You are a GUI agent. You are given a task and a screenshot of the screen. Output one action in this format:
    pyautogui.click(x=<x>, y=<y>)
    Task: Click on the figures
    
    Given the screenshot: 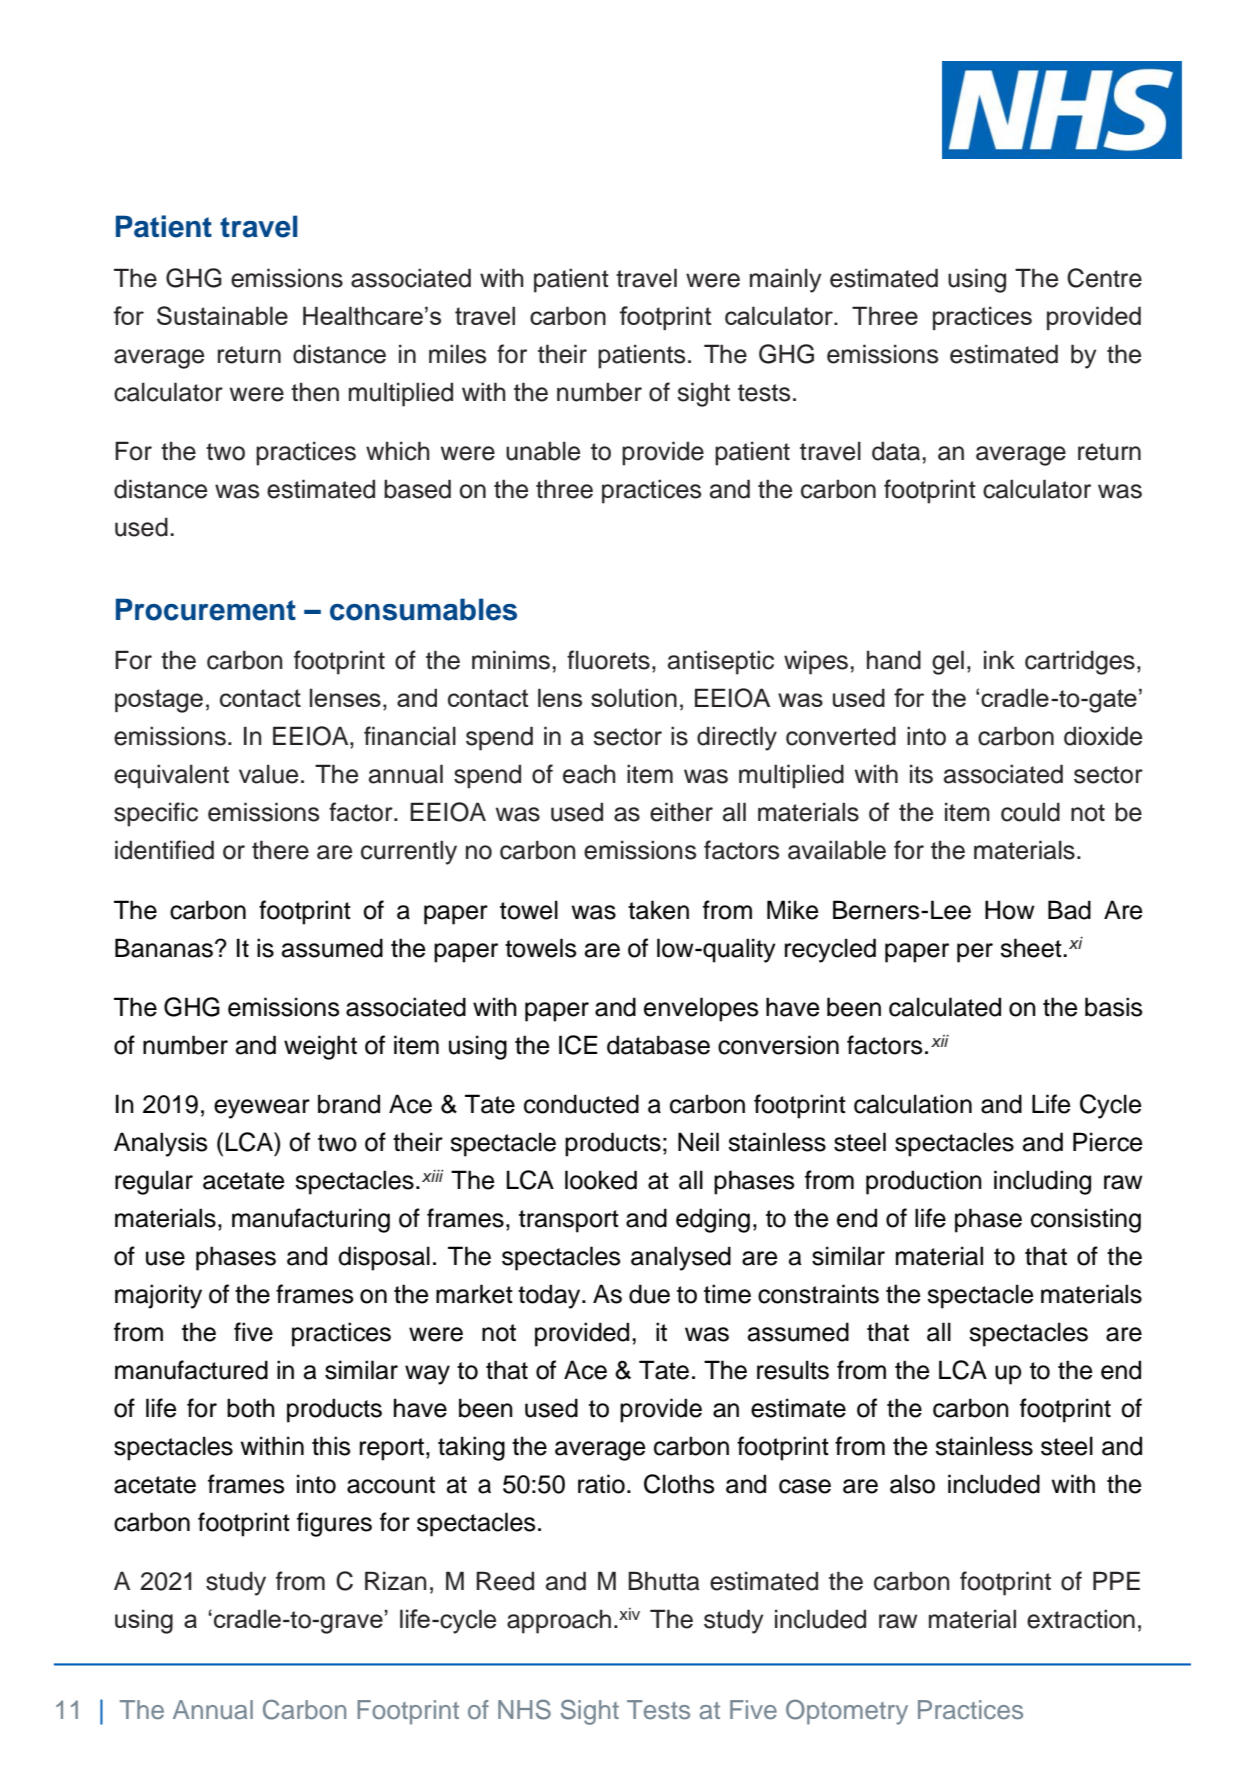 What is the action you would take?
    pyautogui.click(x=334, y=1524)
